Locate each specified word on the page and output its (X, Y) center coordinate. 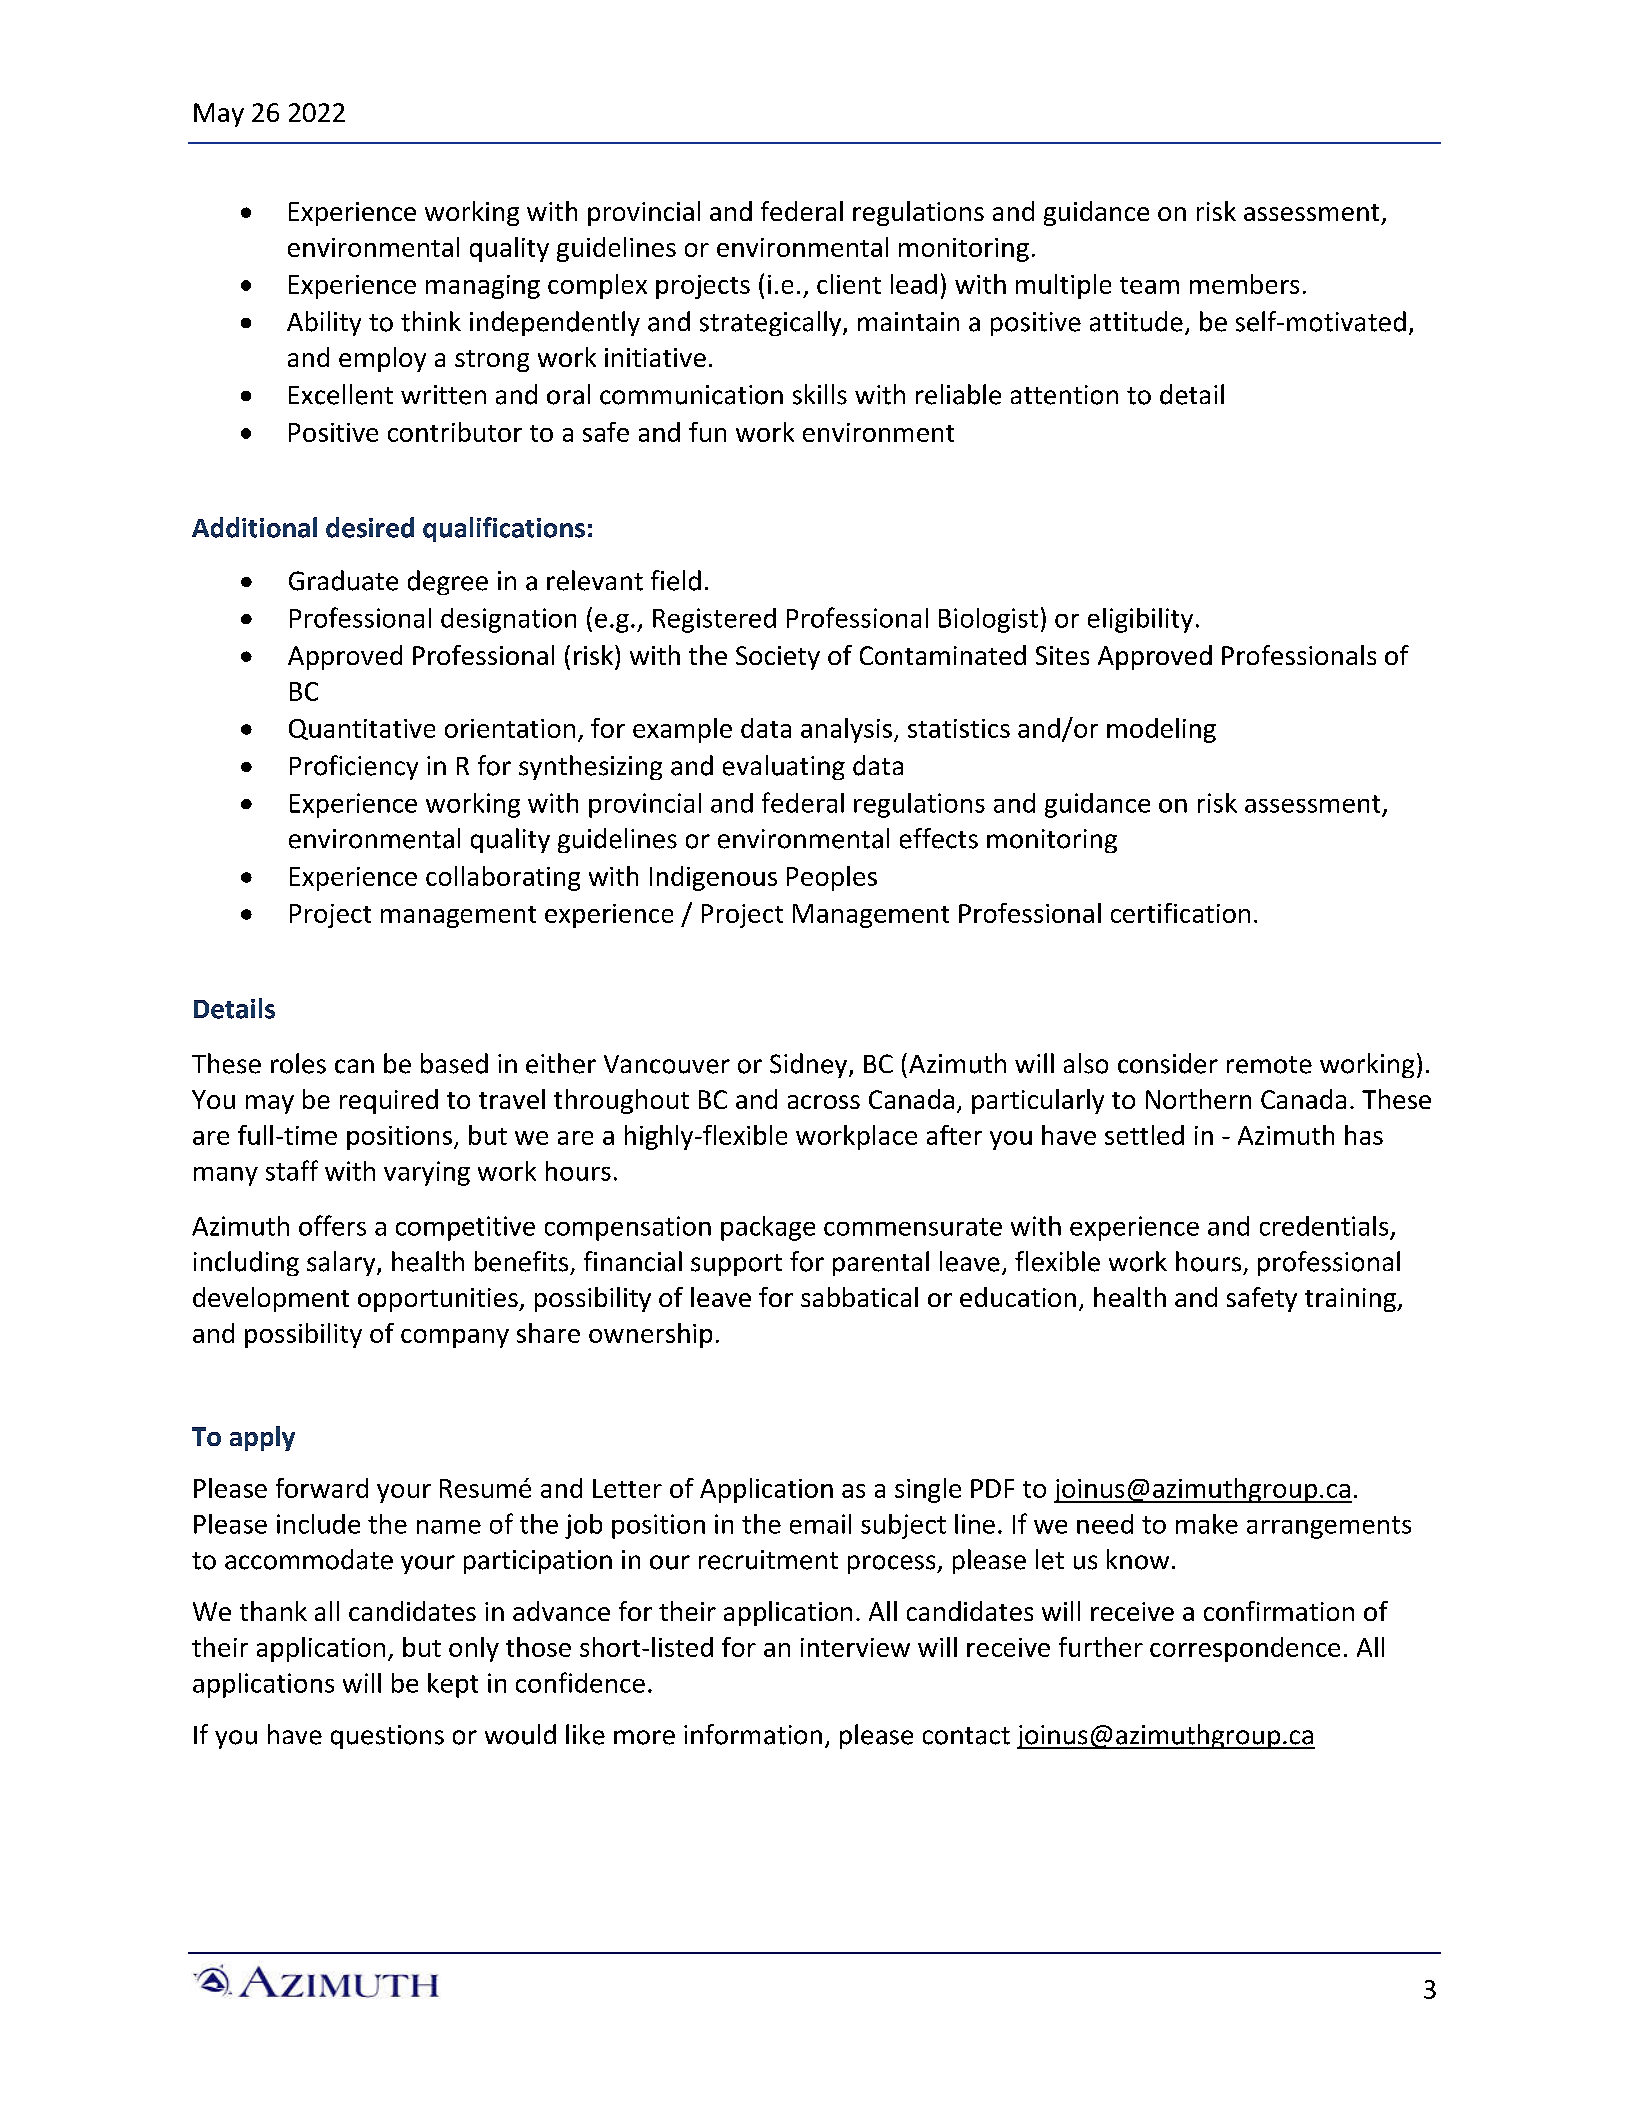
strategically (772, 323)
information (753, 1734)
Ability (324, 323)
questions (387, 1737)
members (1244, 284)
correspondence (1245, 1649)
